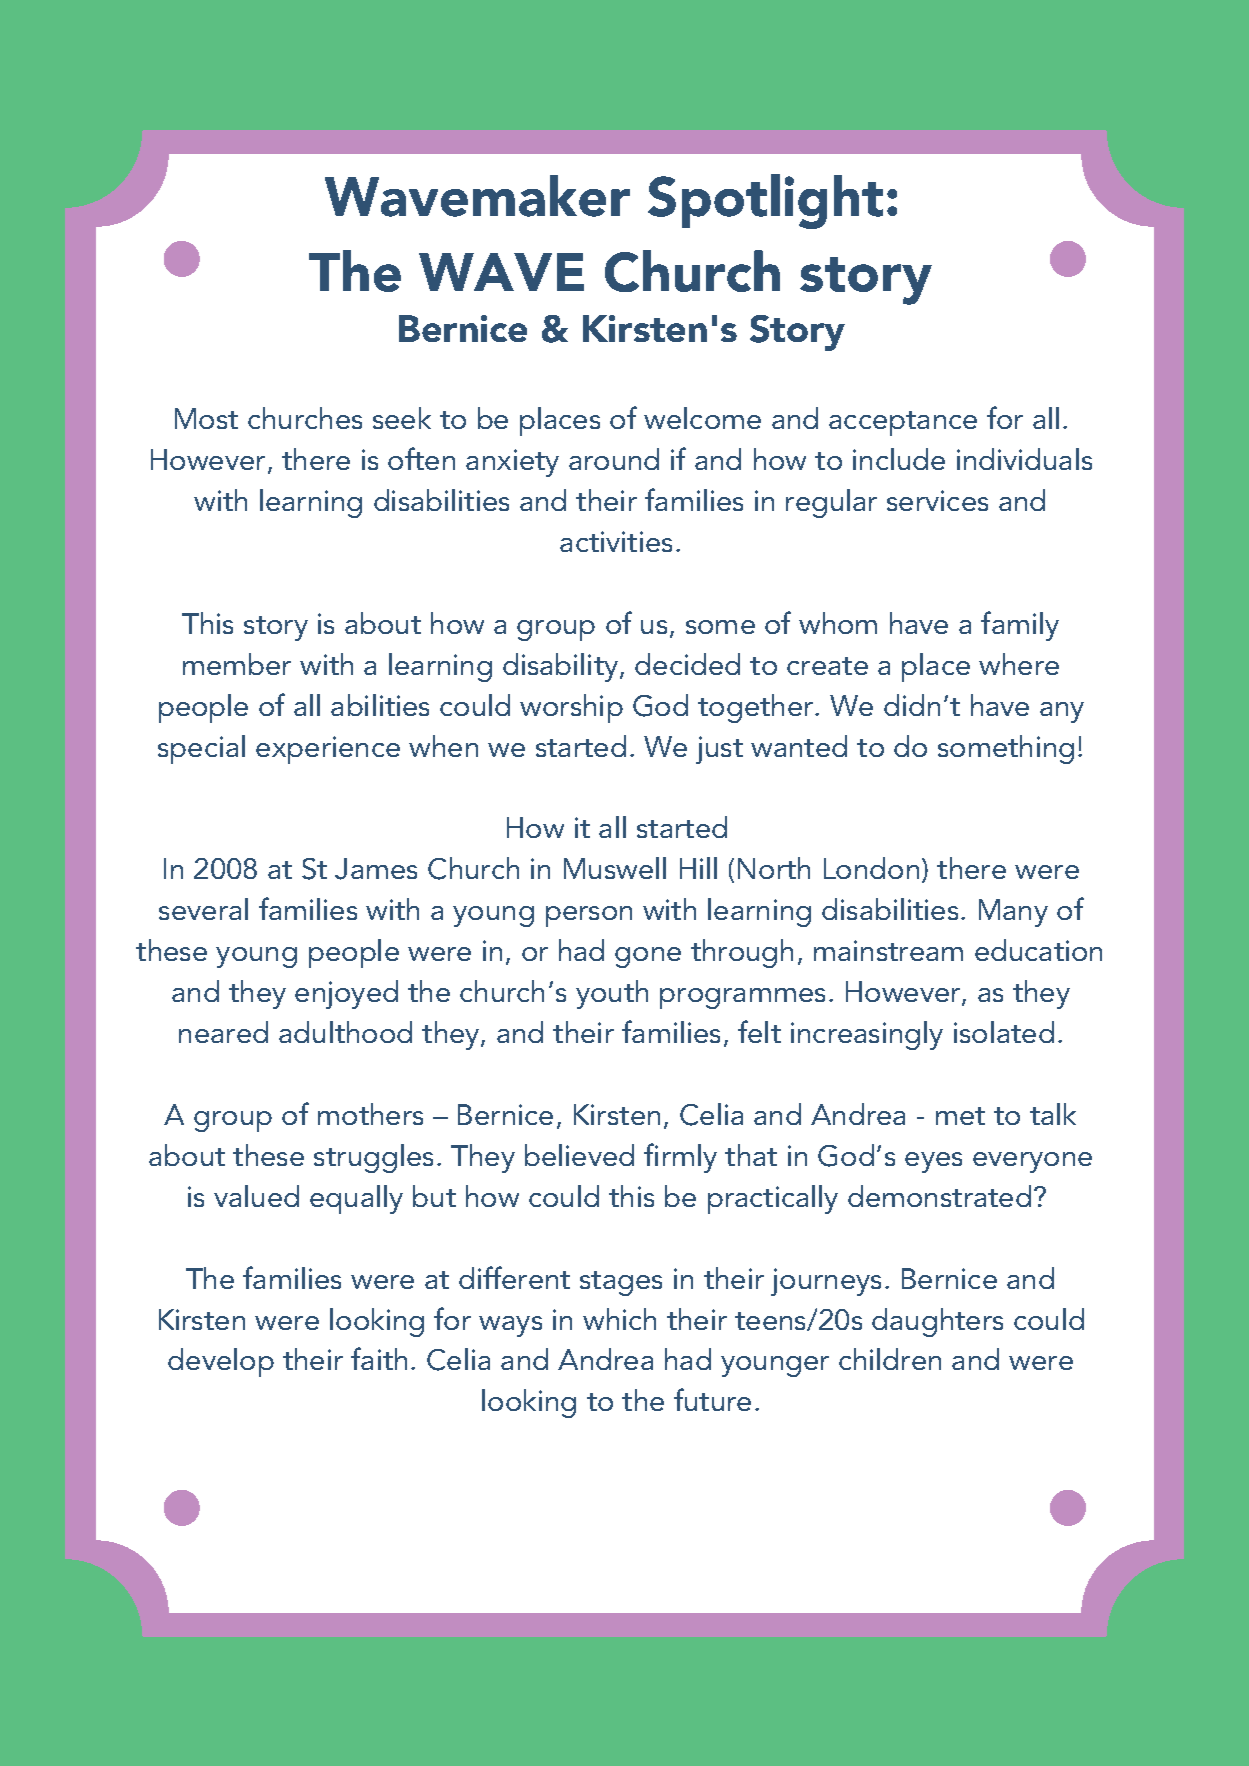 This screenshot has height=1766, width=1249. I want to click on faith, so click(379, 1358).
